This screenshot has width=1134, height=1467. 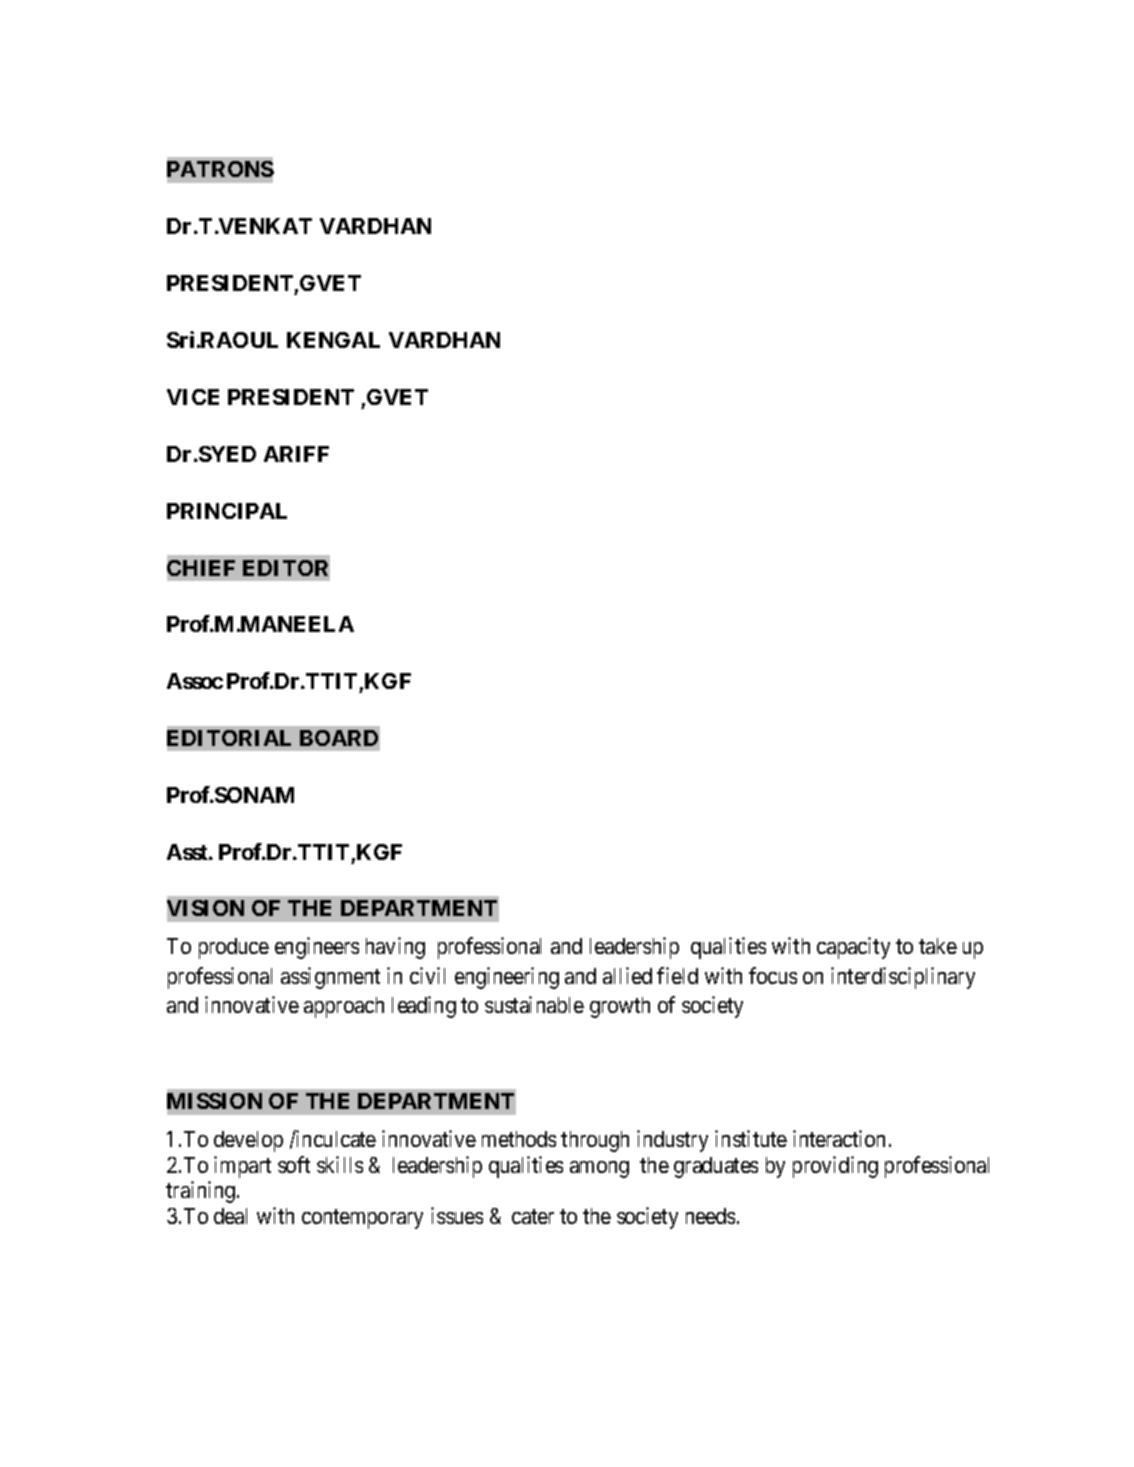 What do you see at coordinates (227, 511) in the screenshot?
I see `PRINCIPAL` at bounding box center [227, 511].
